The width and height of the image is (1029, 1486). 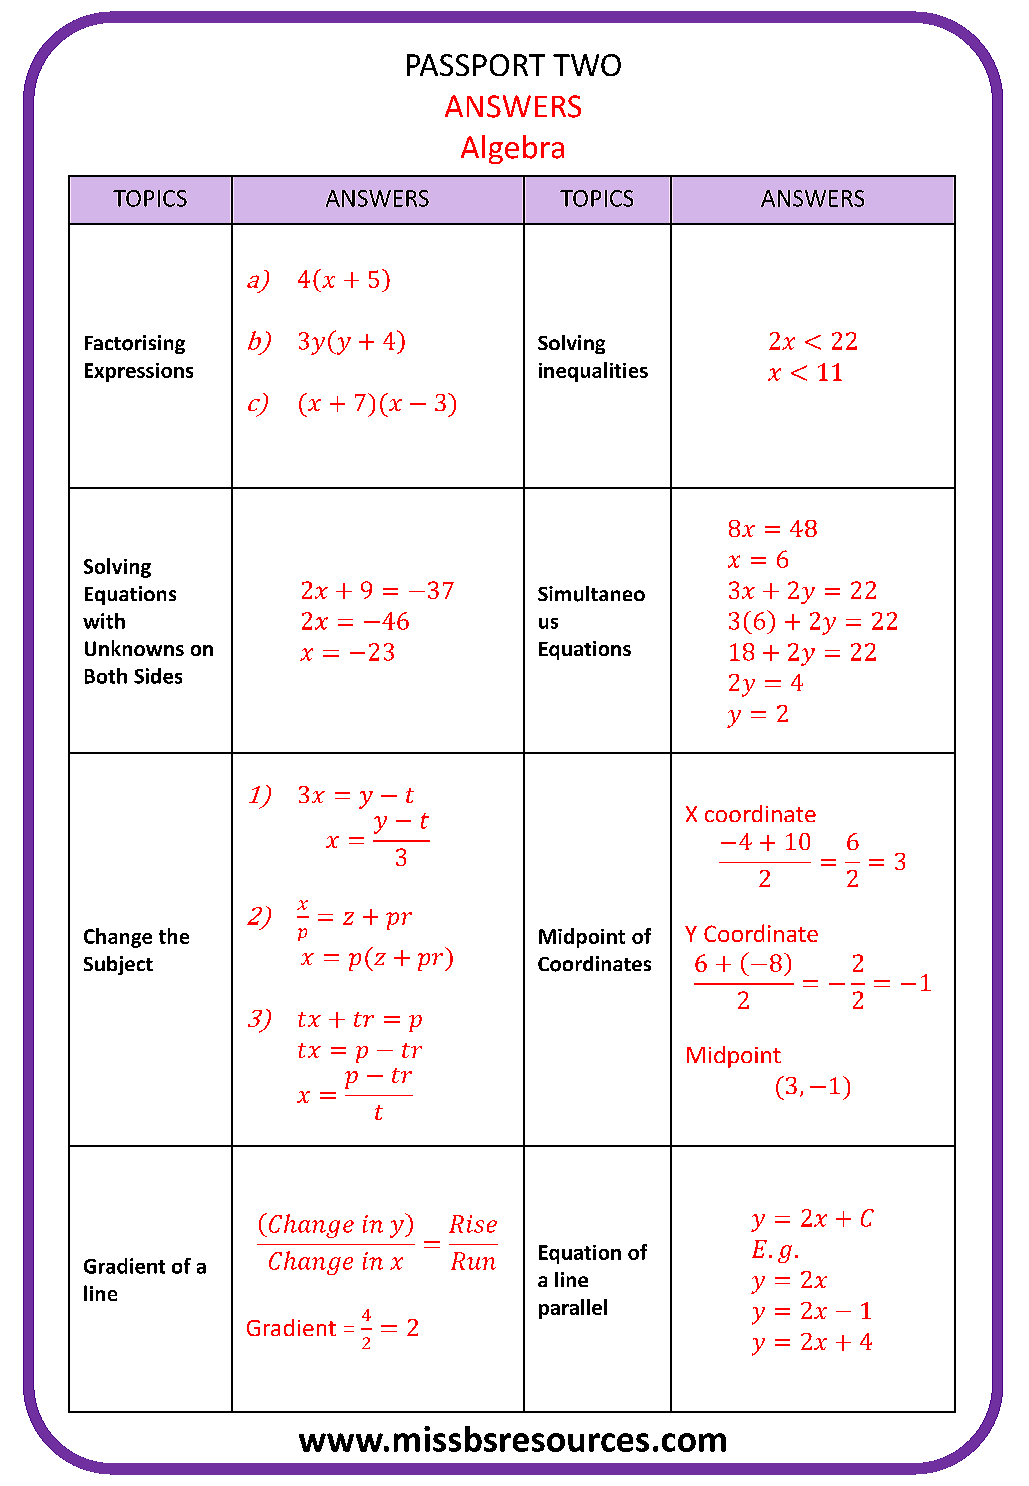 What do you see at coordinates (174, 936) in the image?
I see `the` at bounding box center [174, 936].
